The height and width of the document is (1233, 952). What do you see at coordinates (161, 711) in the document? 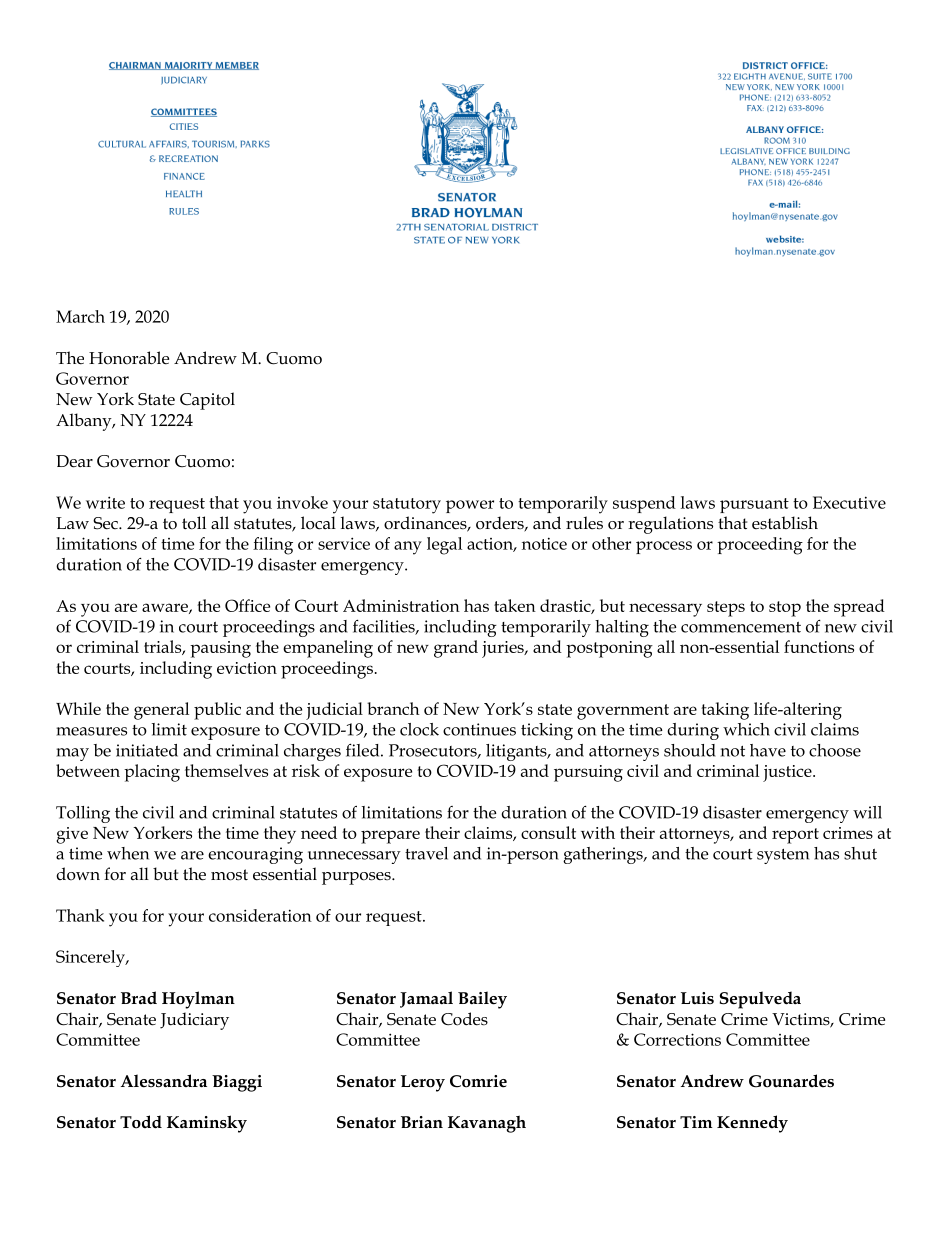
I see `general` at bounding box center [161, 711].
